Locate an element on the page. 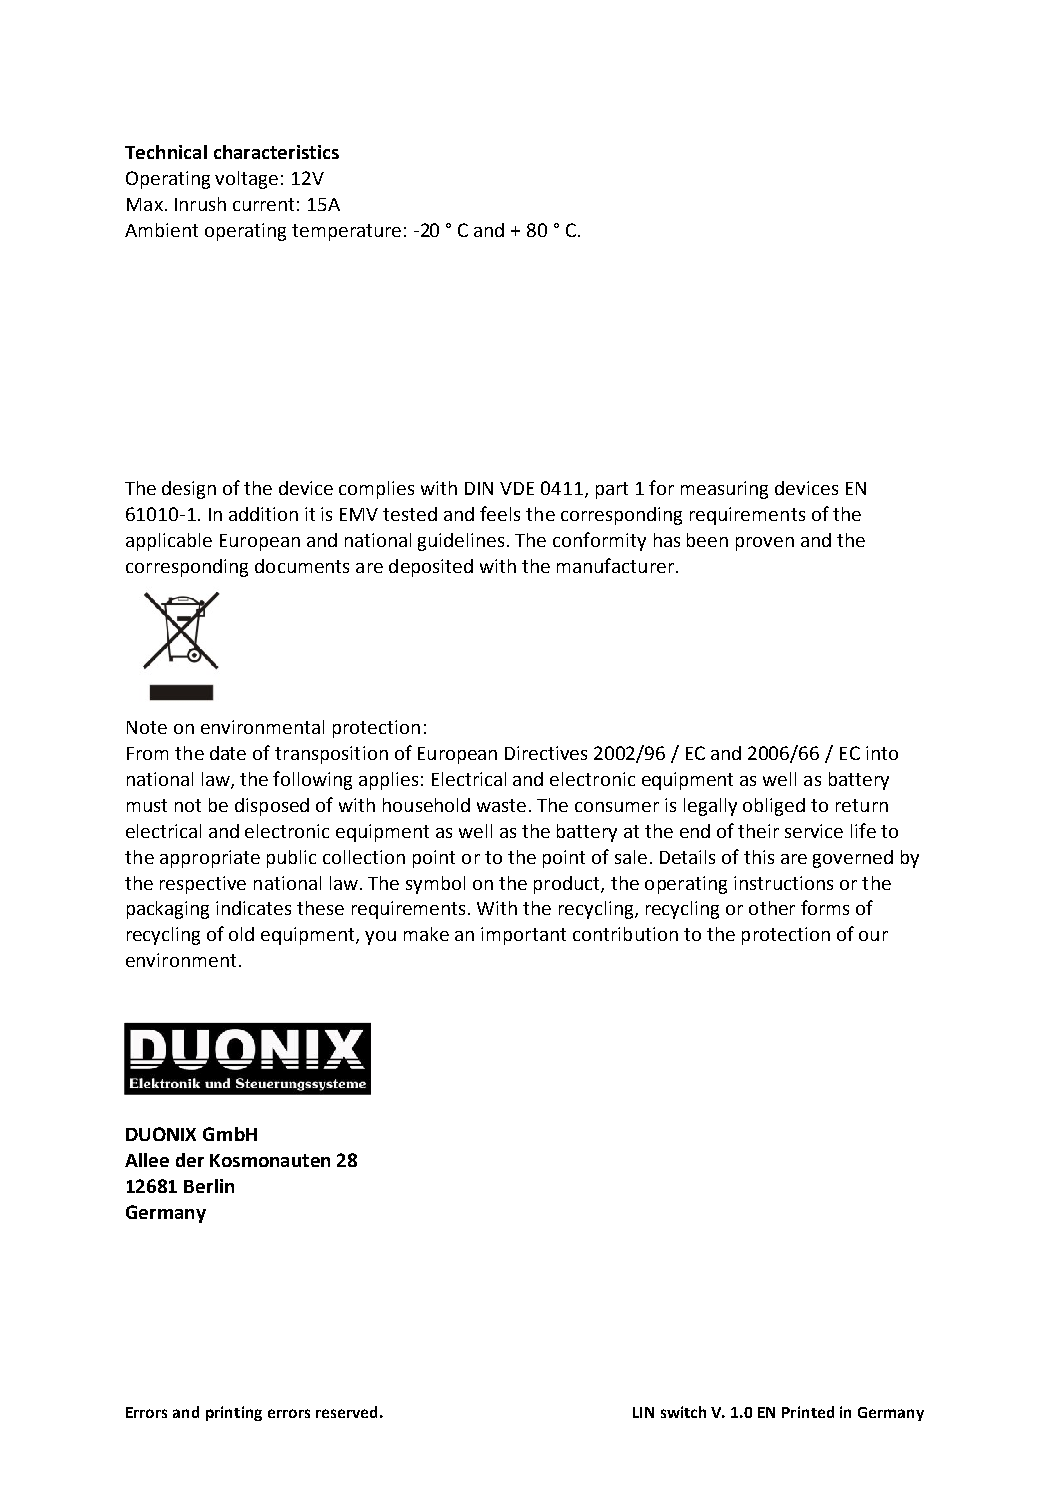  measuring is located at coordinates (724, 490).
